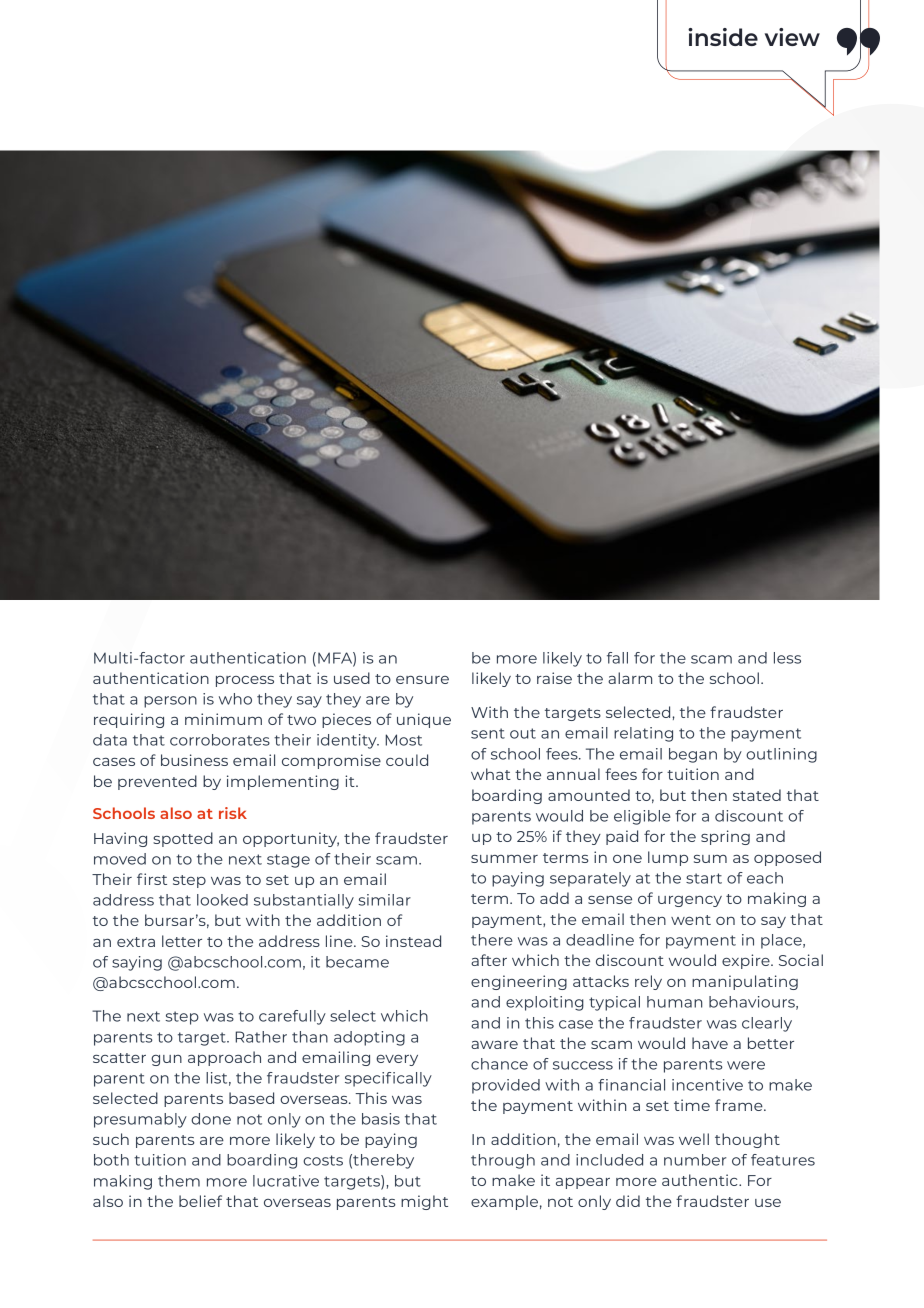 This document has width=924, height=1308. Describe the element at coordinates (233, 813) in the document. I see `risk` at that location.
